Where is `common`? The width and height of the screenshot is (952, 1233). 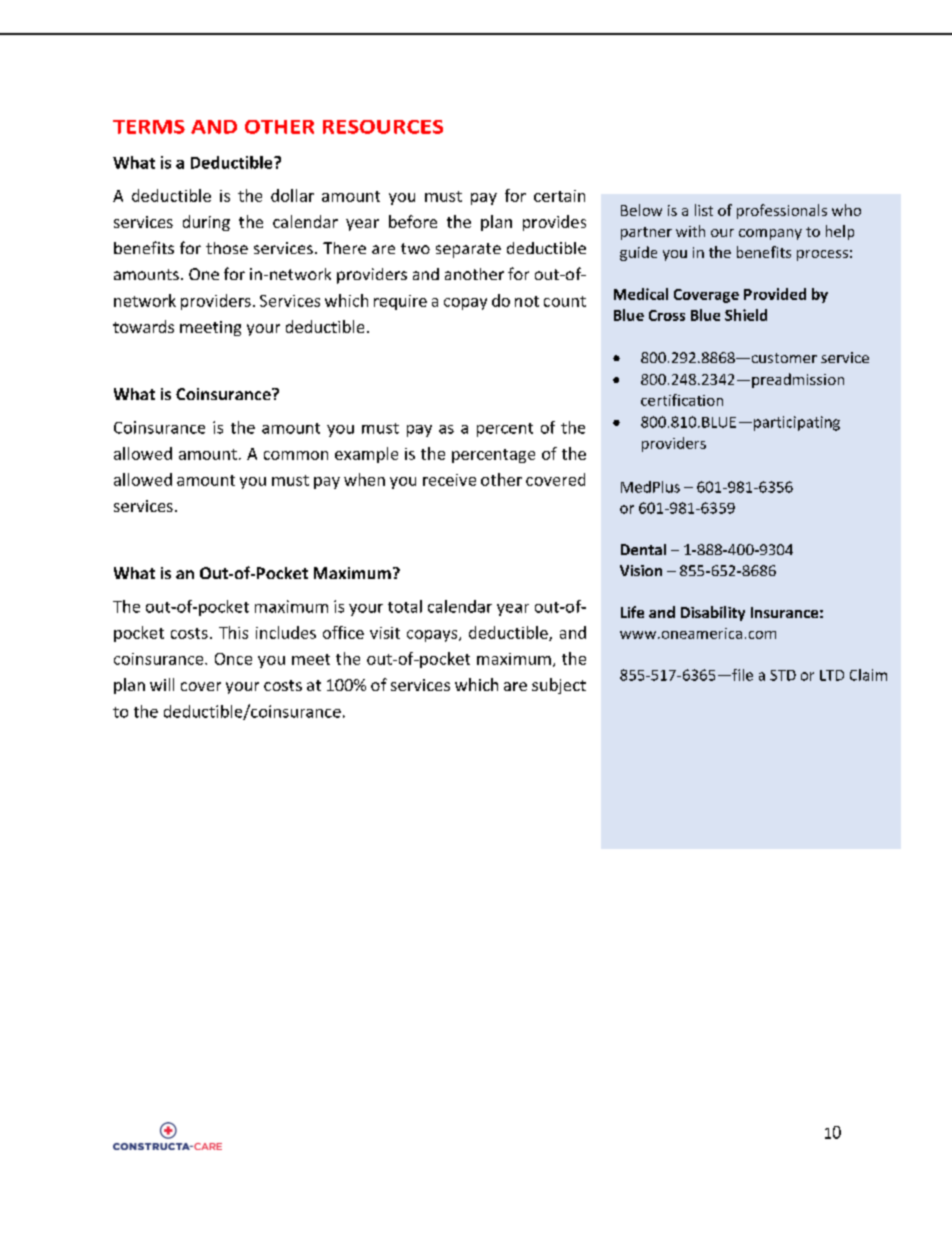 common is located at coordinates (296, 455).
